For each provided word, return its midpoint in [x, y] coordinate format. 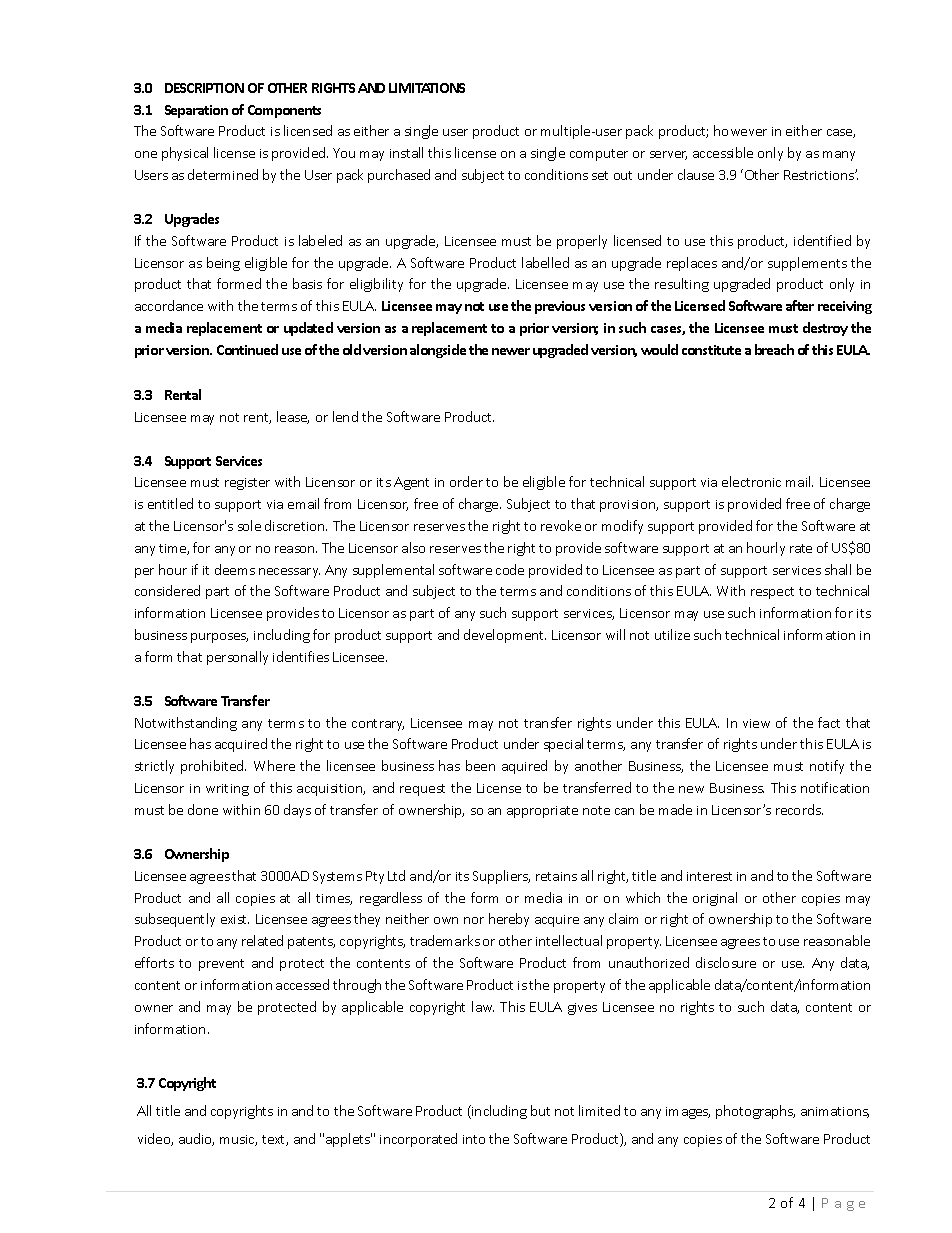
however [740, 130]
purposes [219, 638]
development [505, 636]
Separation [196, 111]
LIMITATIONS [427, 88]
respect [772, 593]
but [540, 1110]
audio [196, 1139]
